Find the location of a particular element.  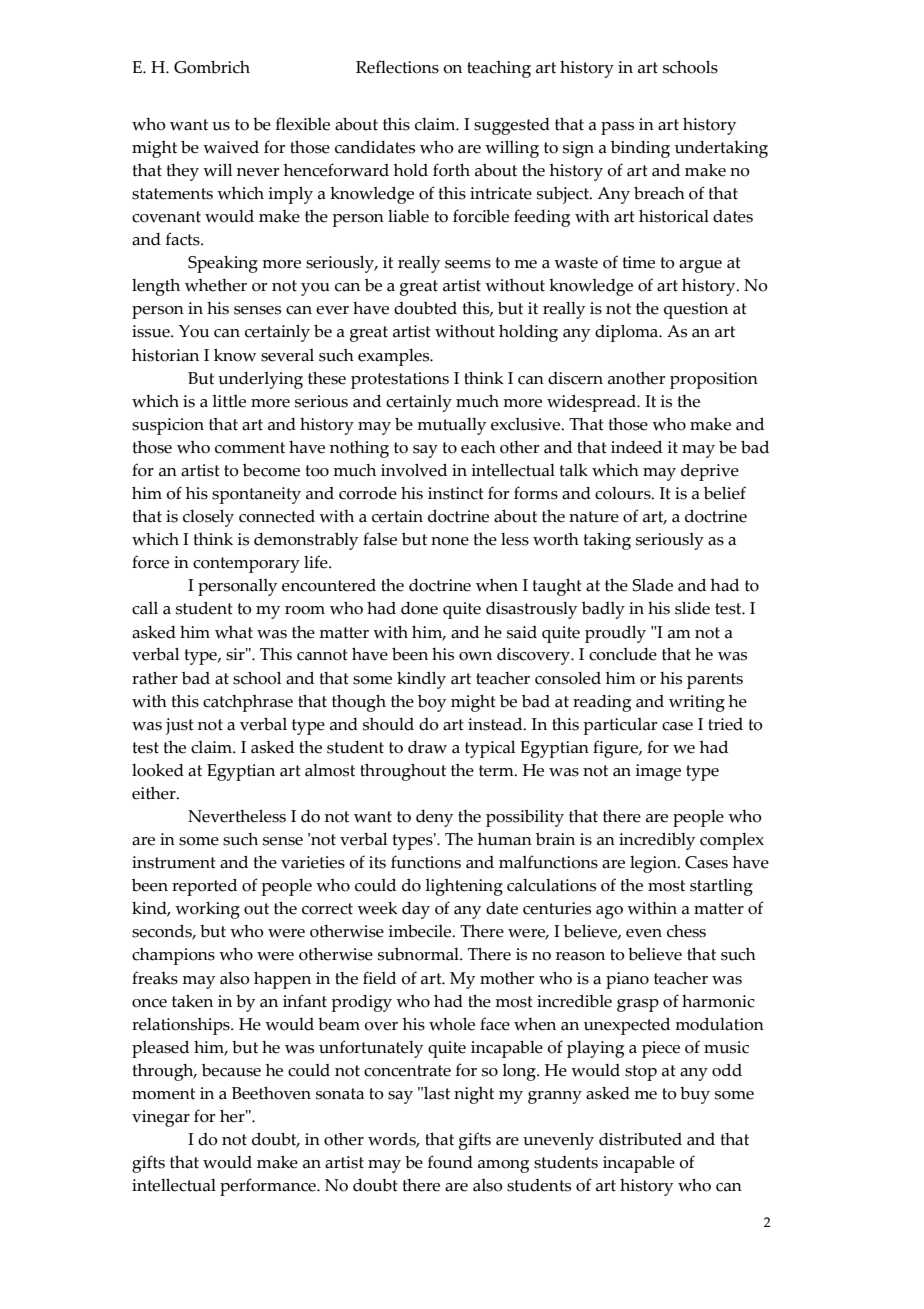

either is located at coordinates (155, 793).
